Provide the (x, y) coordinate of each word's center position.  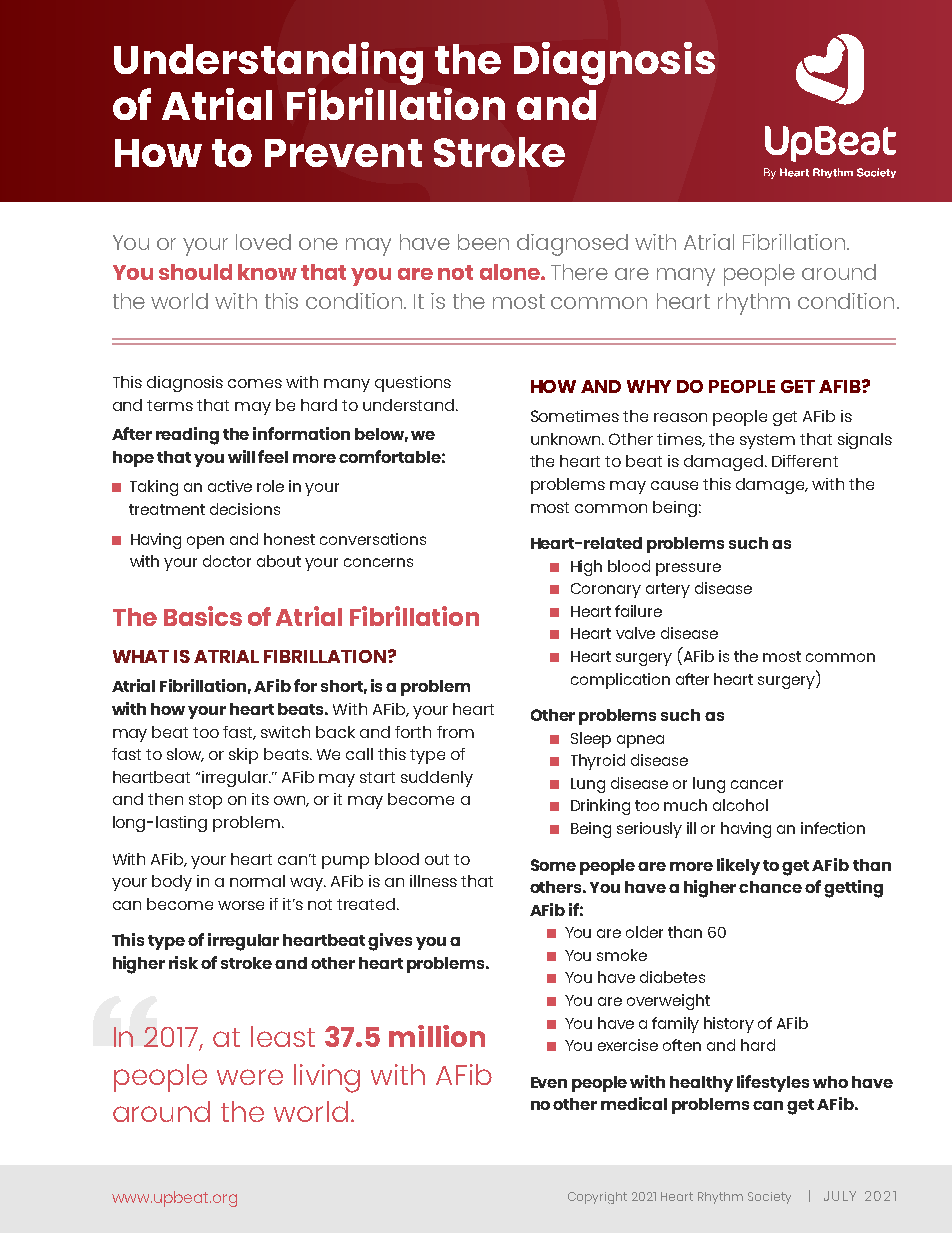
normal (257, 881)
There (579, 272)
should (195, 272)
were (250, 1077)
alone (511, 272)
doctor (227, 561)
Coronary (606, 590)
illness (433, 881)
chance (770, 887)
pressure (688, 569)
